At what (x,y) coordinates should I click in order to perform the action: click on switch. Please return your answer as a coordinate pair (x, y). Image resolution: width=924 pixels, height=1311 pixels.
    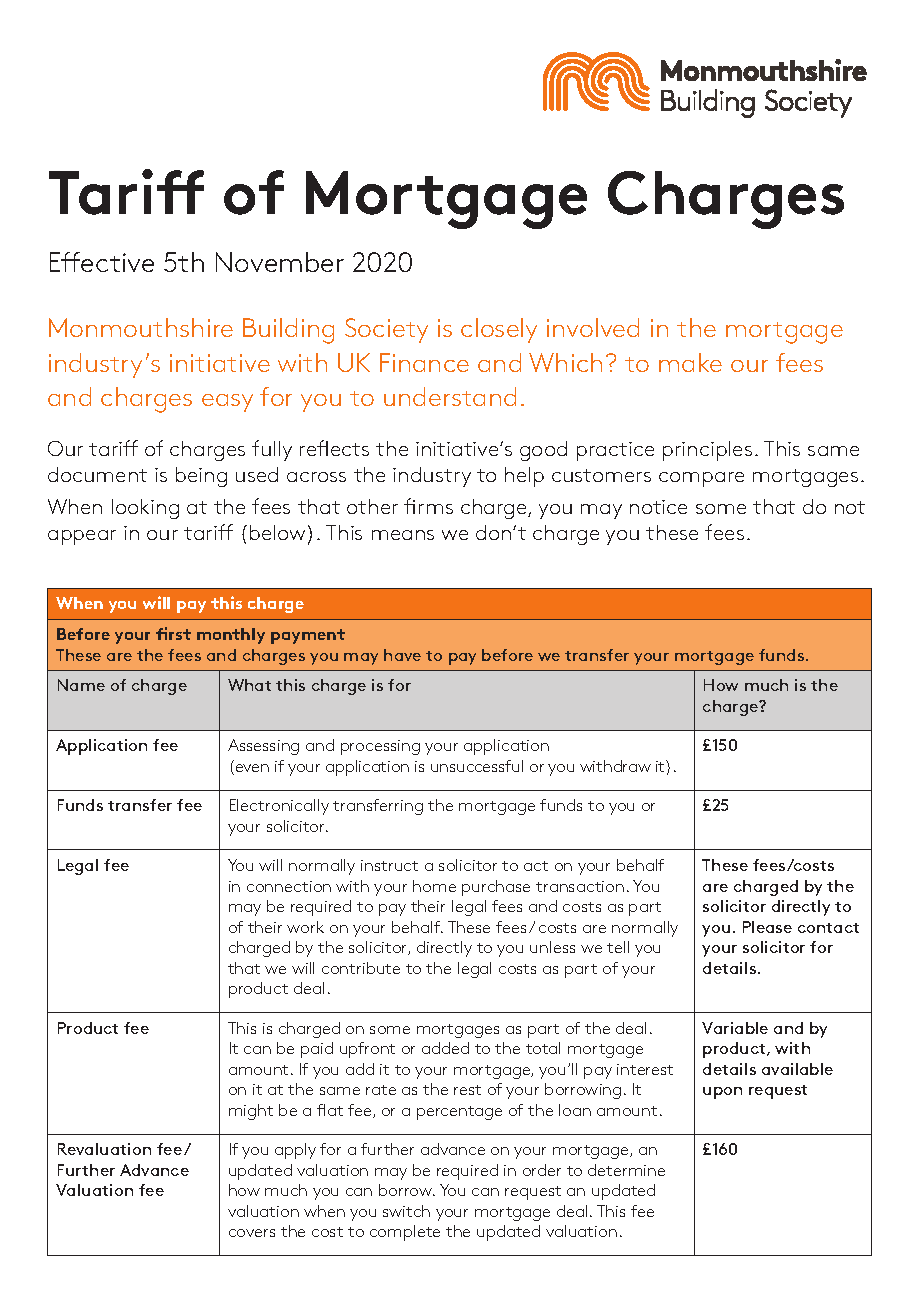
    Looking at the image, I should click on (406, 1211).
